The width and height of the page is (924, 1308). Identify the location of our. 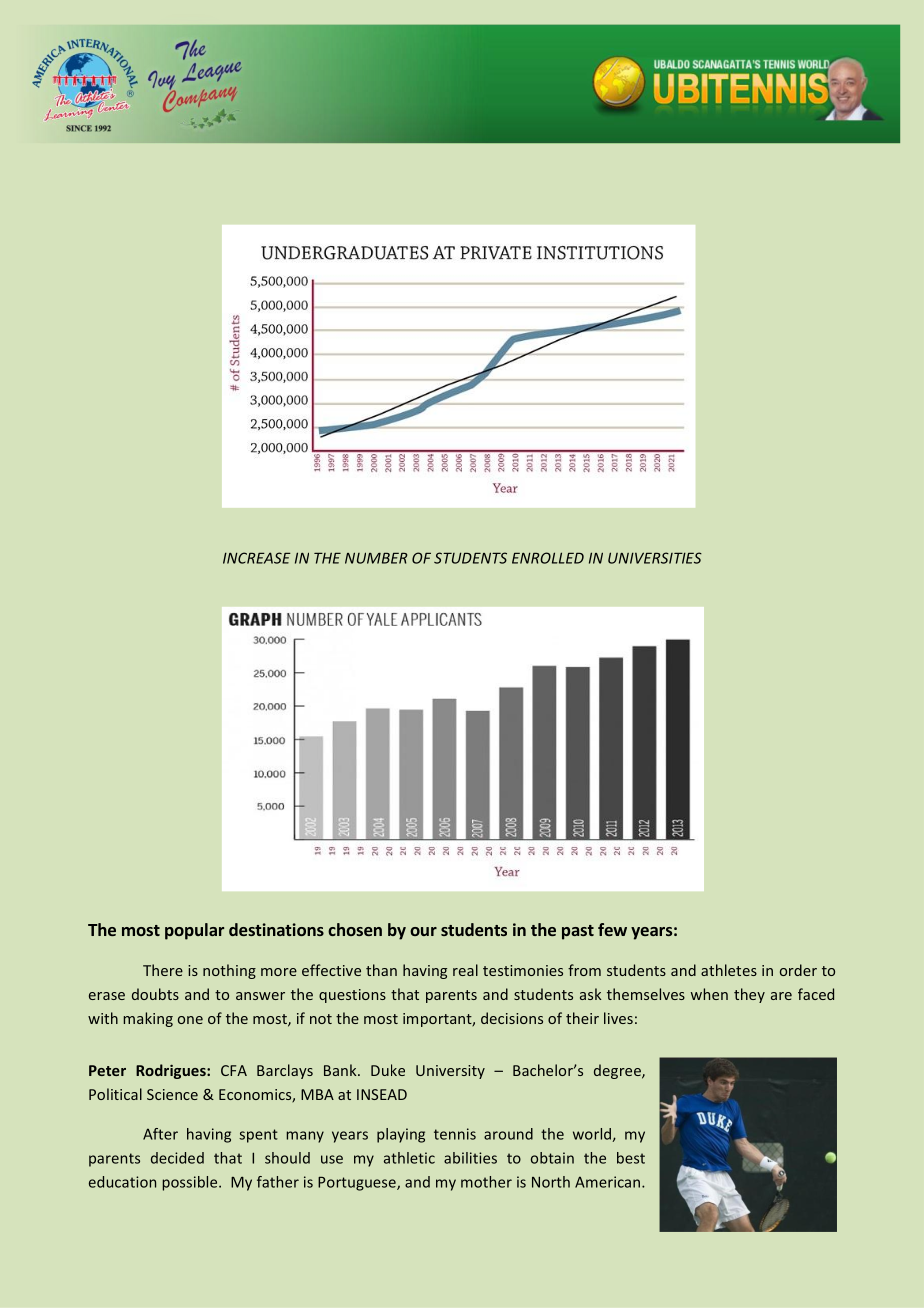
(423, 931).
